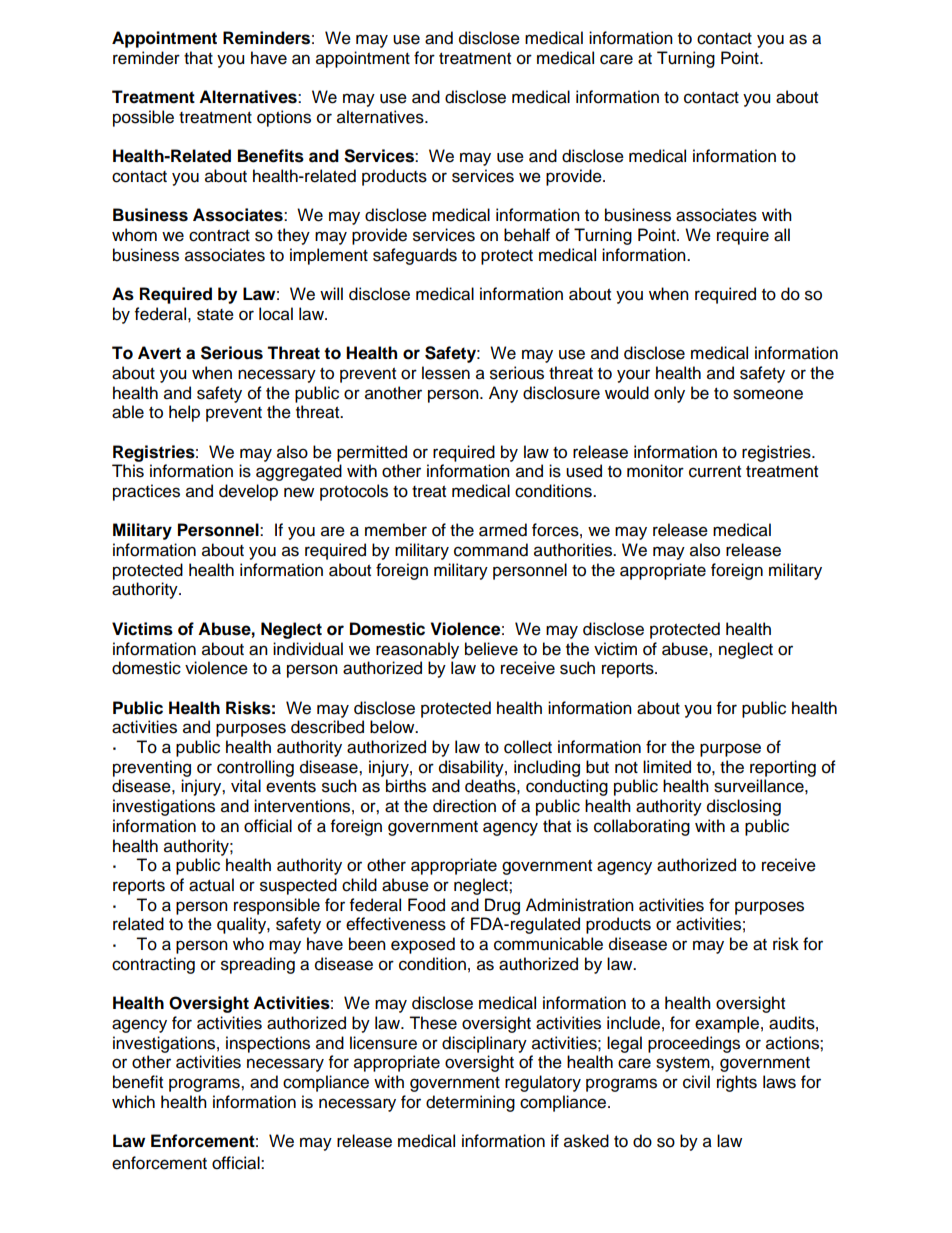  I want to click on behalf, so click(527, 235).
